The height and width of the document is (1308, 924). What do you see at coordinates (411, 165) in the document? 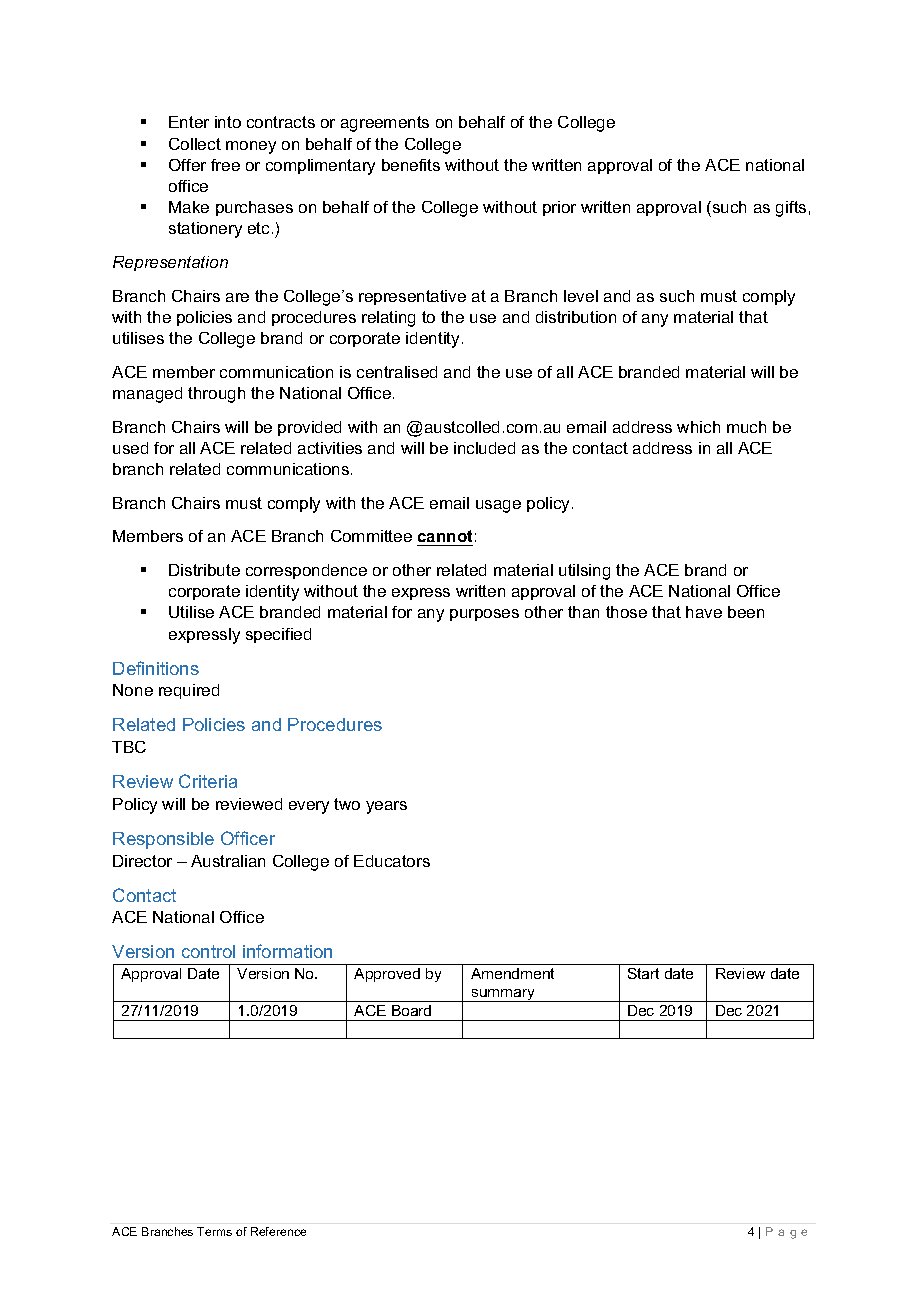
I see `benefits` at bounding box center [411, 165].
